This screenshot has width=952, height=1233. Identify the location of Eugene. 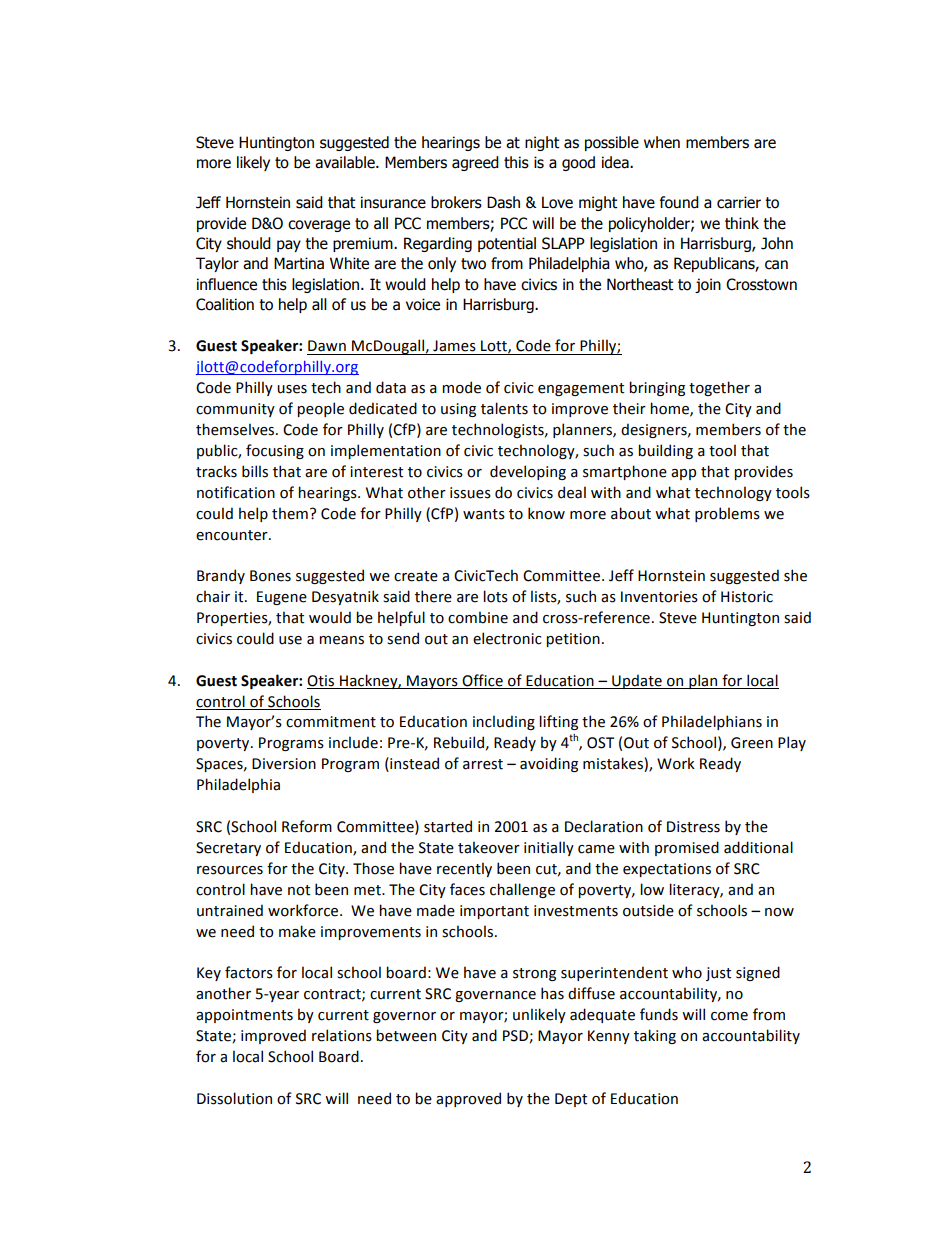
(282, 598).
